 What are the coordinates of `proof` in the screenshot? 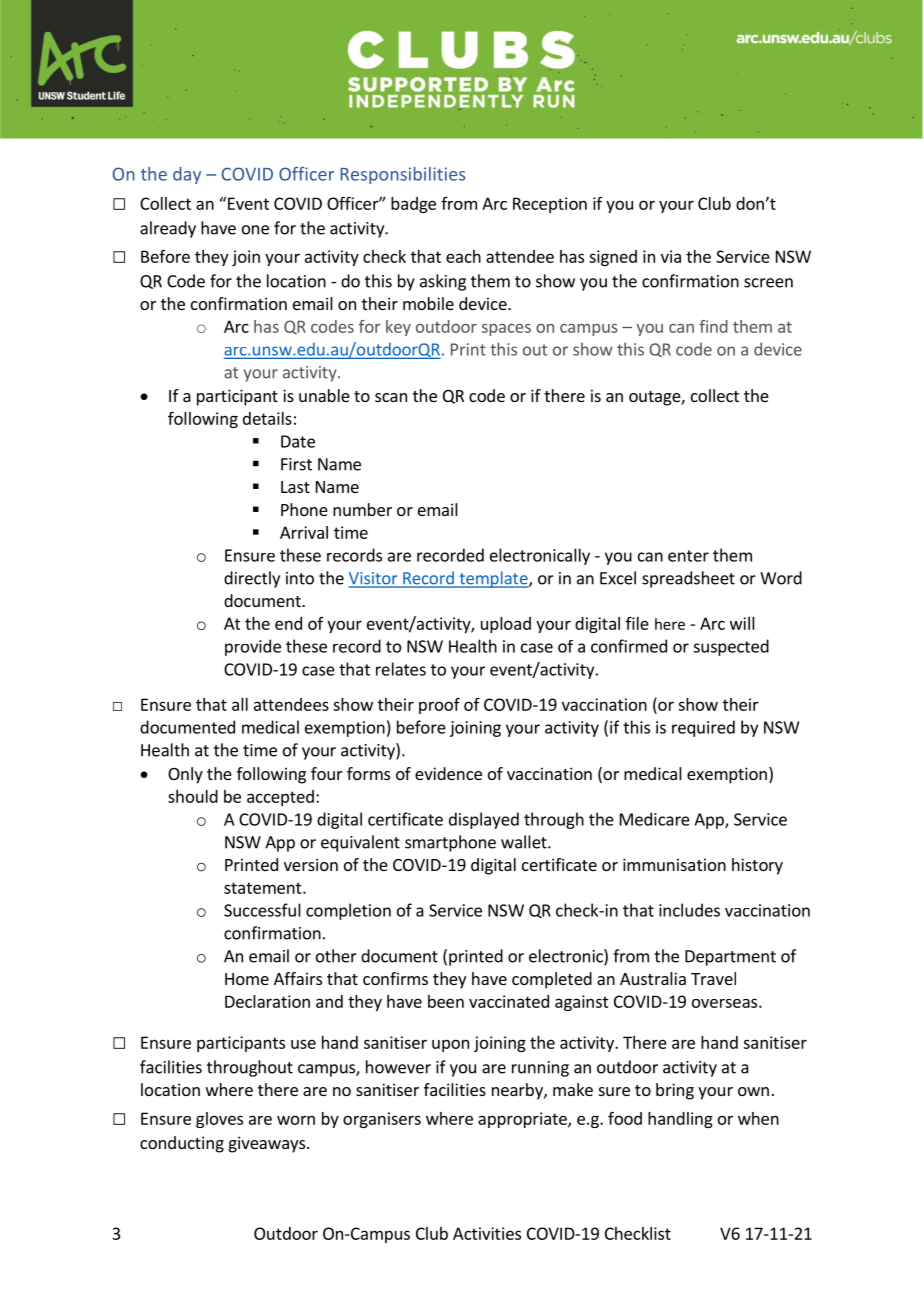 It's located at (439, 705).
